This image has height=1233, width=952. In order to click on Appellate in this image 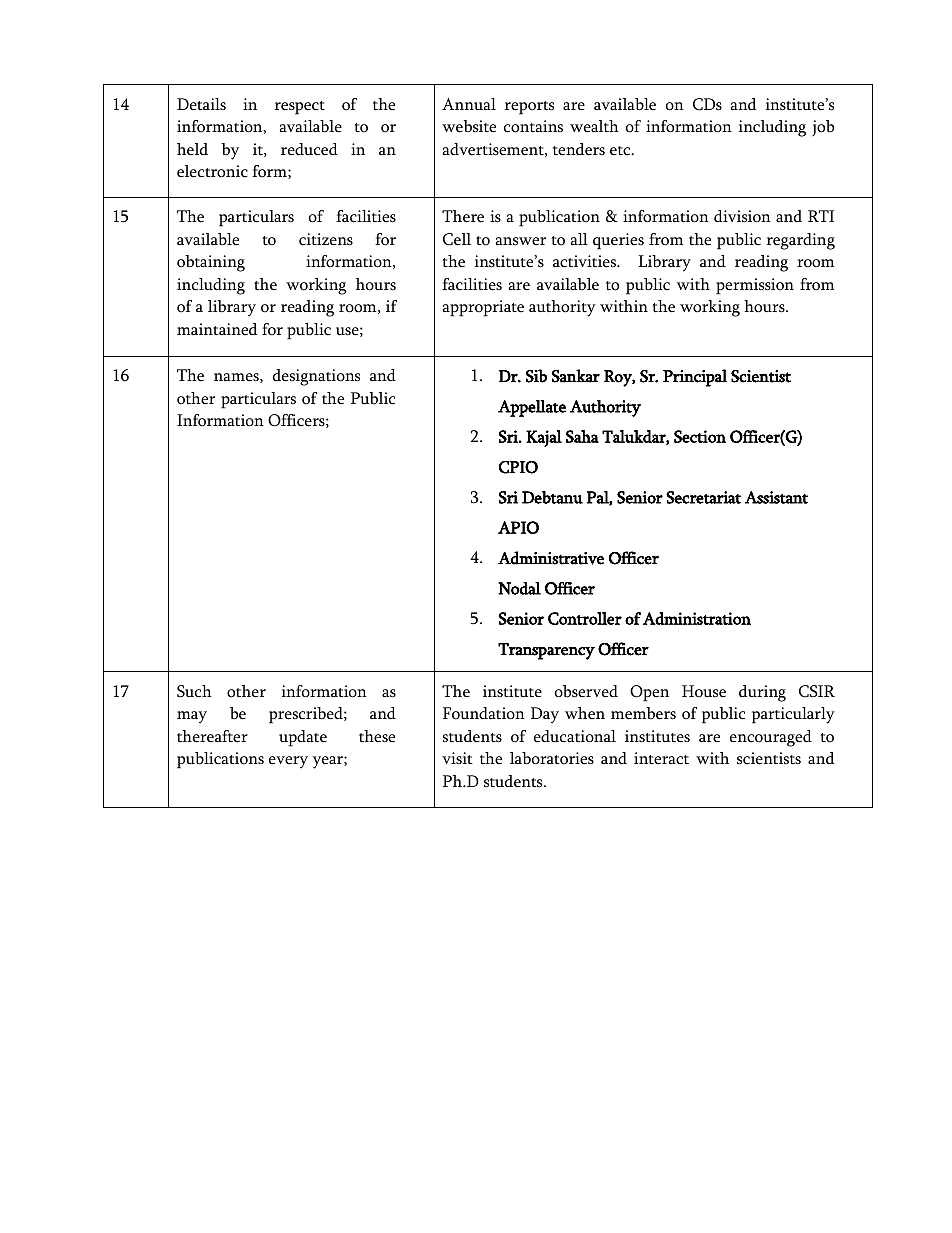, I will do `click(532, 408)`.
